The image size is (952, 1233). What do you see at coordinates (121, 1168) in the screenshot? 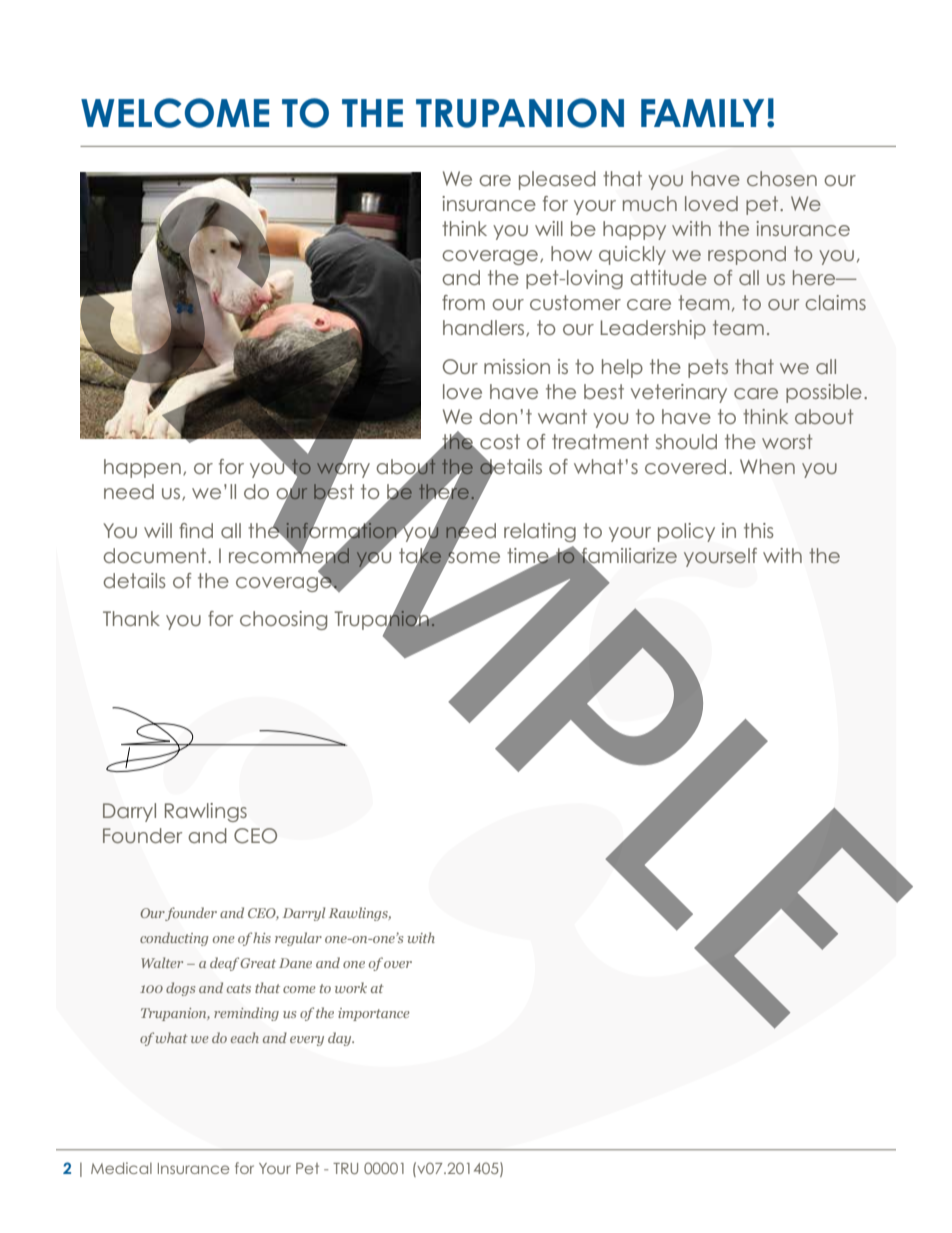
I see `Medical` at bounding box center [121, 1168].
